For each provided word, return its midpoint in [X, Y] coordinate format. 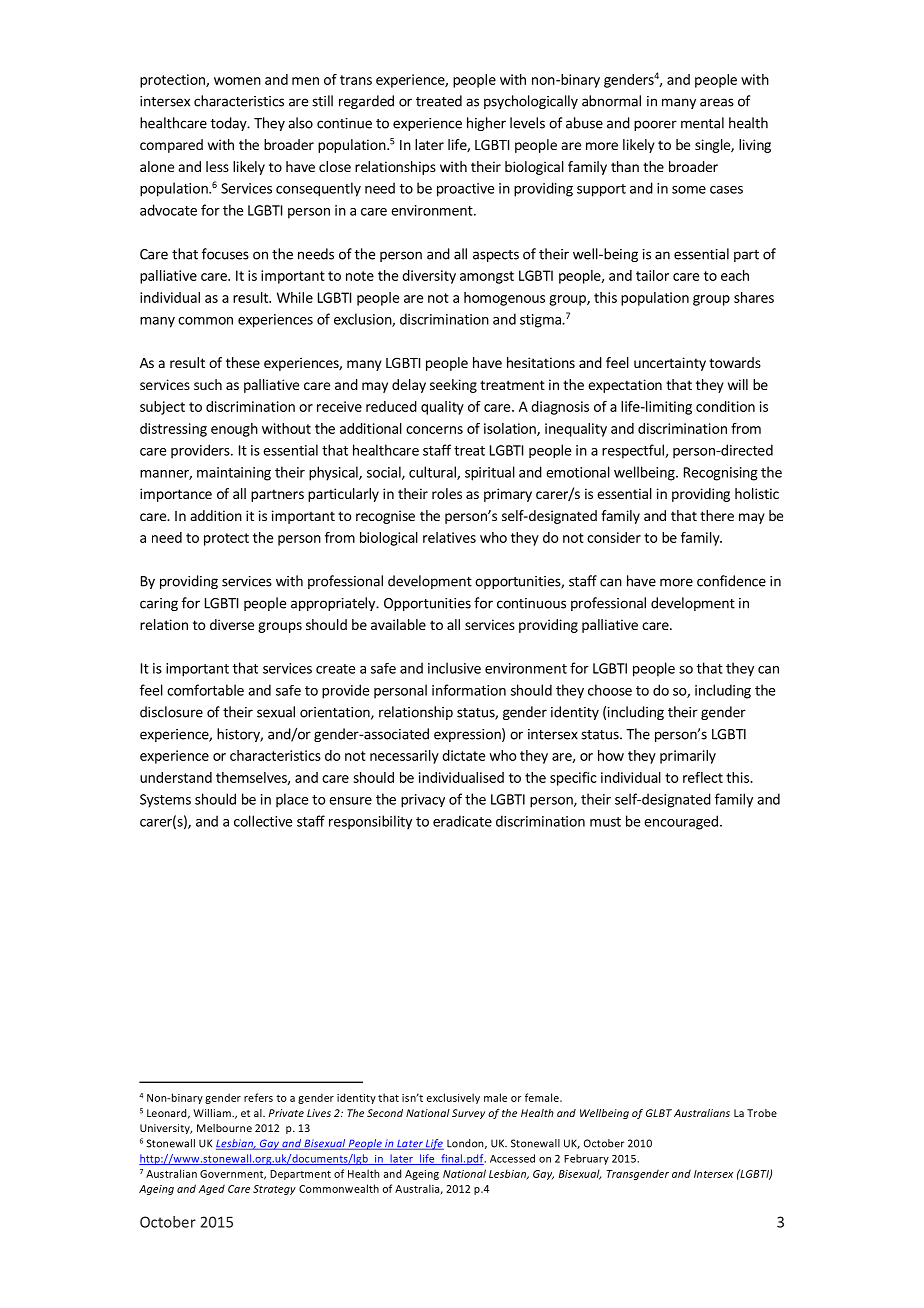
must [605, 822]
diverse [232, 624]
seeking [453, 386]
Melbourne [224, 1128]
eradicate [462, 821]
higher [486, 124]
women [237, 81]
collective [263, 821]
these [243, 362]
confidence [731, 581]
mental [702, 123]
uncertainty [670, 364]
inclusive [454, 668]
